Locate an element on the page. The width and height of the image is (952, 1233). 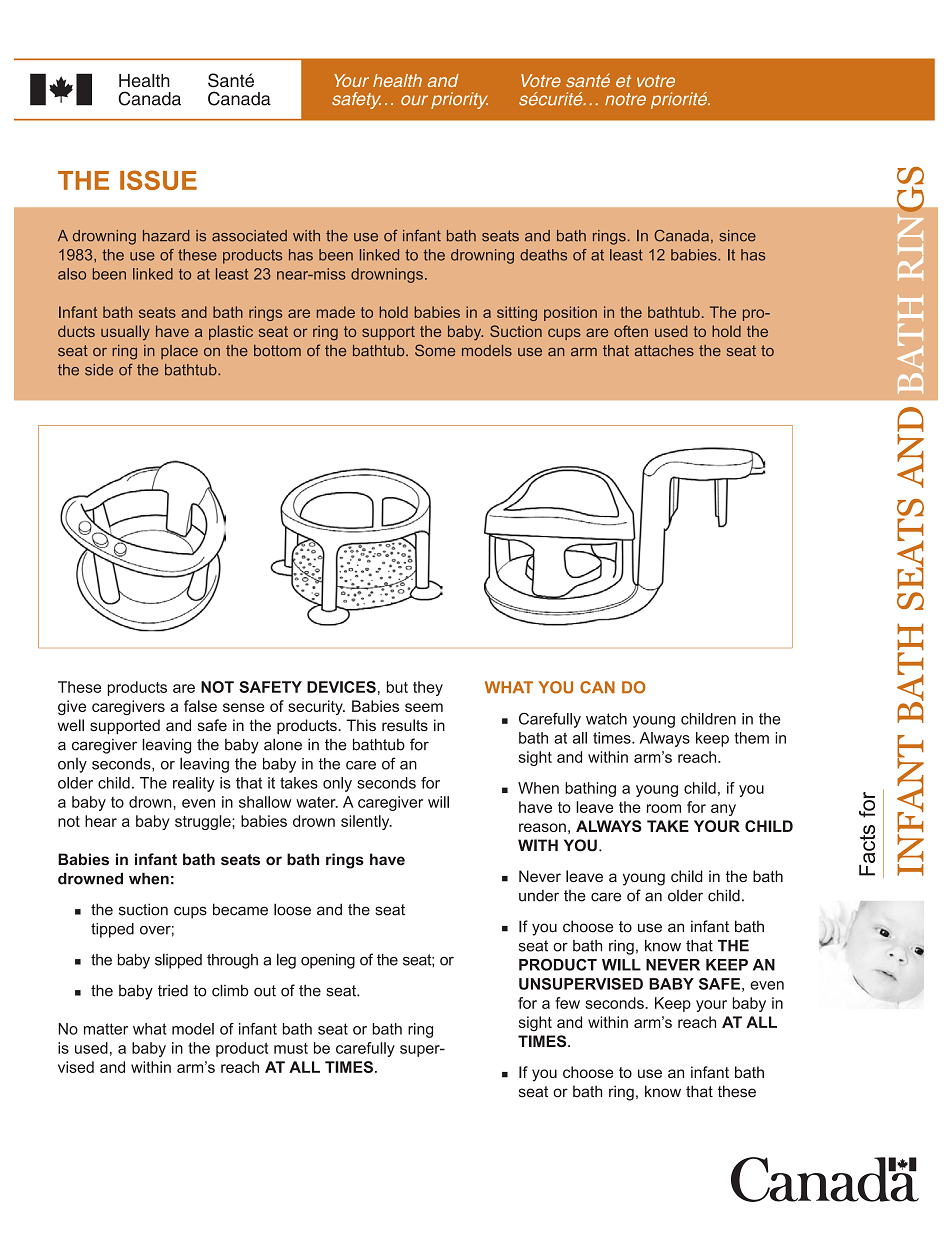
matter is located at coordinates (106, 1029).
